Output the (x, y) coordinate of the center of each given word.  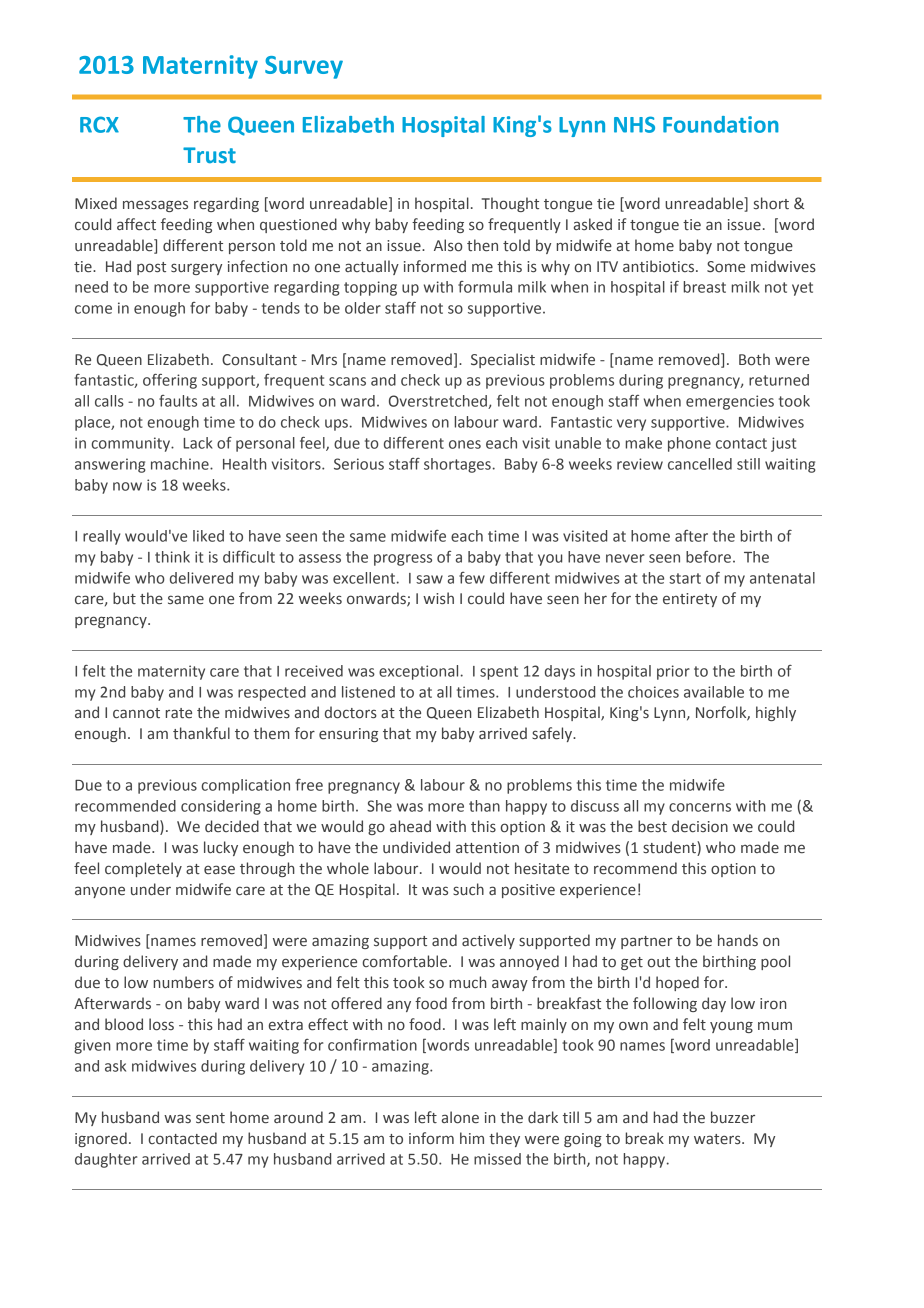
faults (178, 401)
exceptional (418, 672)
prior (673, 672)
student (670, 848)
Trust (209, 155)
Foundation (721, 124)
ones (465, 444)
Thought (510, 204)
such (468, 889)
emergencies (730, 402)
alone (460, 1117)
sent (210, 1118)
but (124, 598)
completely (143, 869)
